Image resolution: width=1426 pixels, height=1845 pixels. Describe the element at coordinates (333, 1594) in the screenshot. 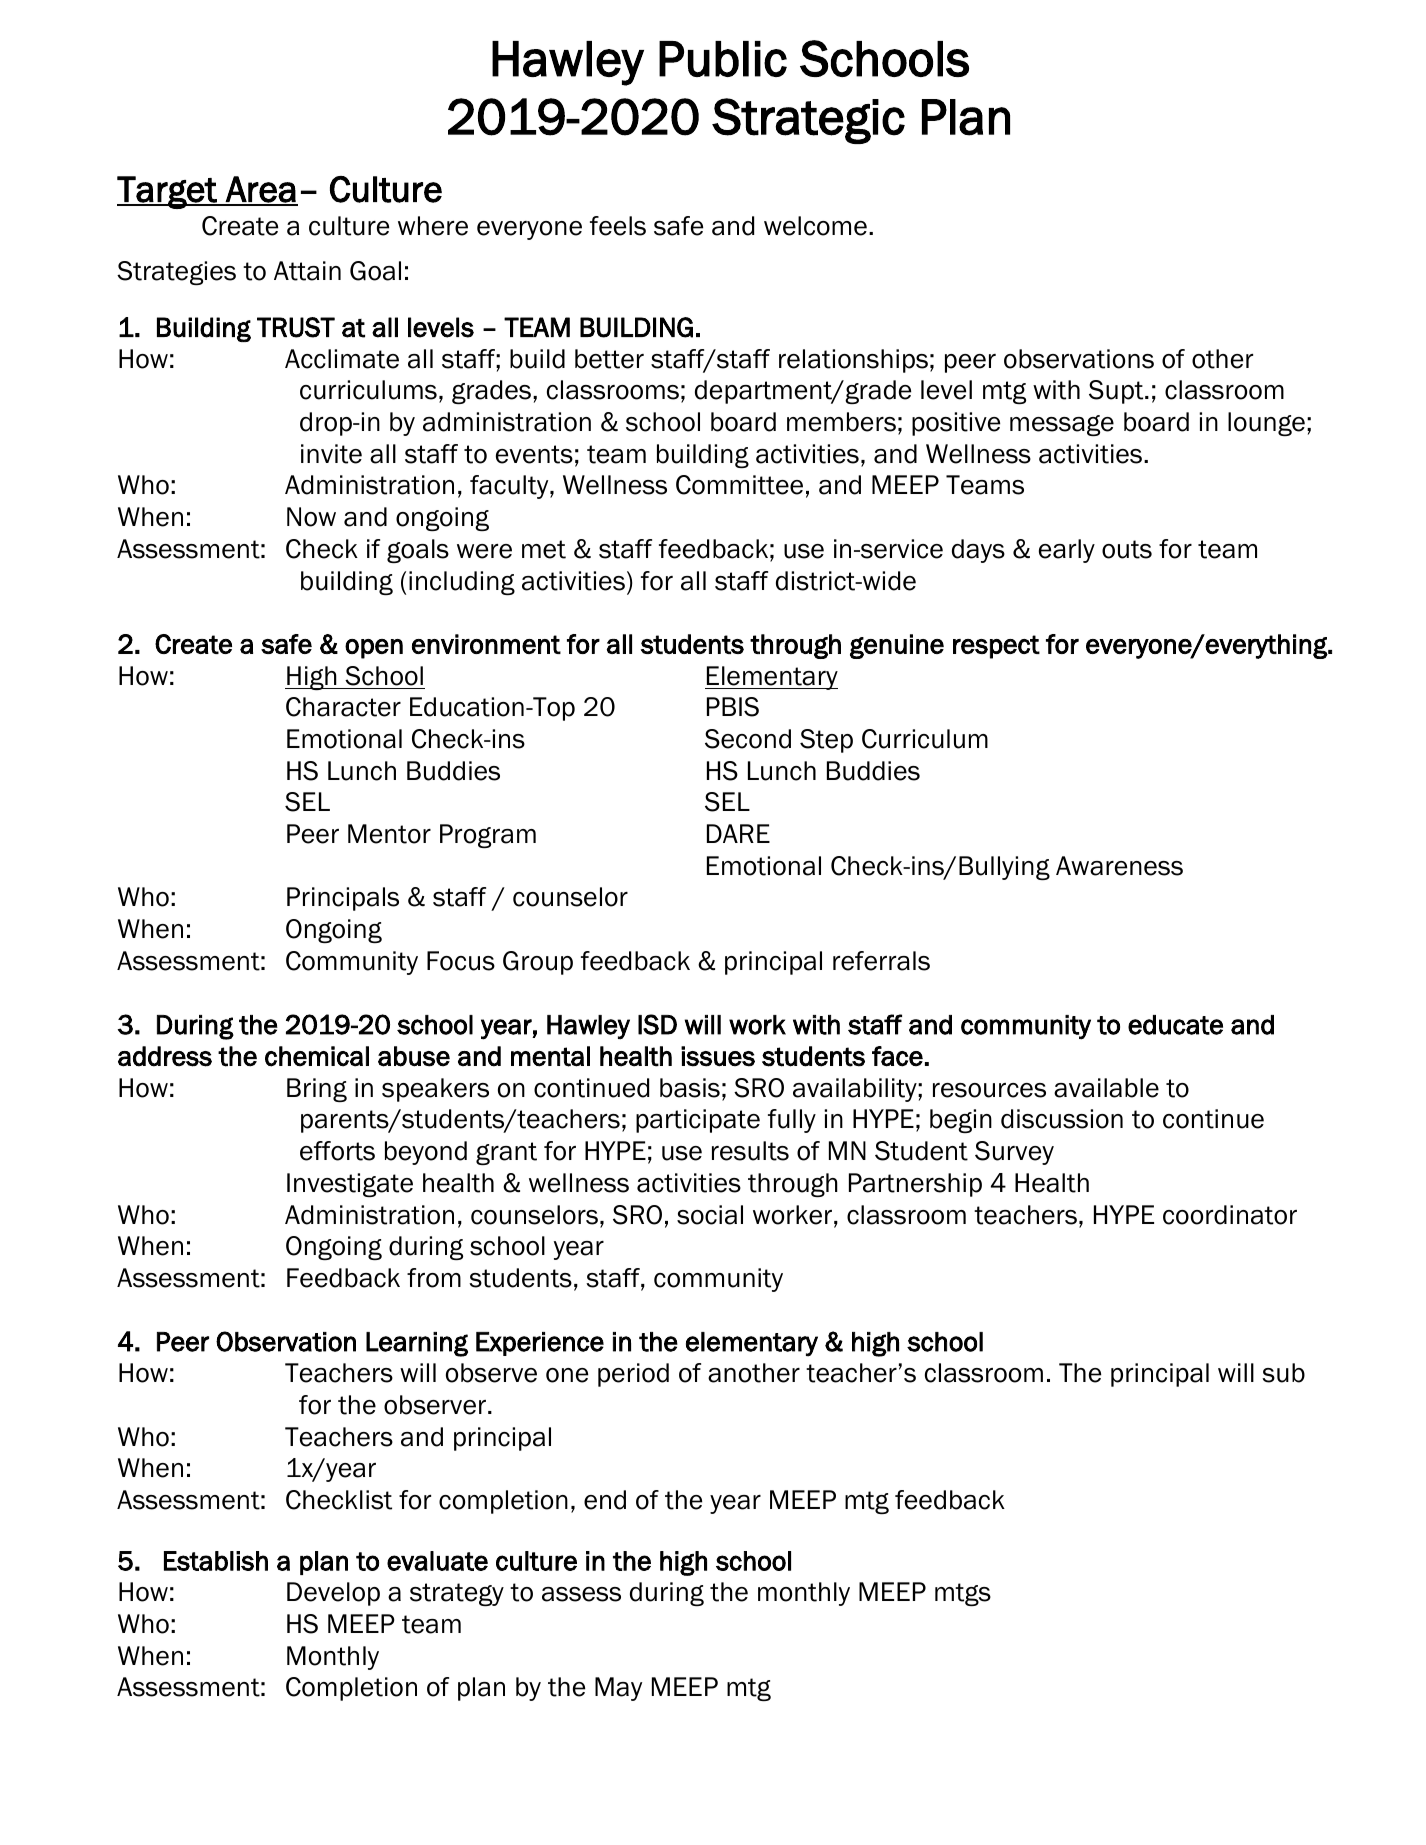

I see `Develop` at that location.
